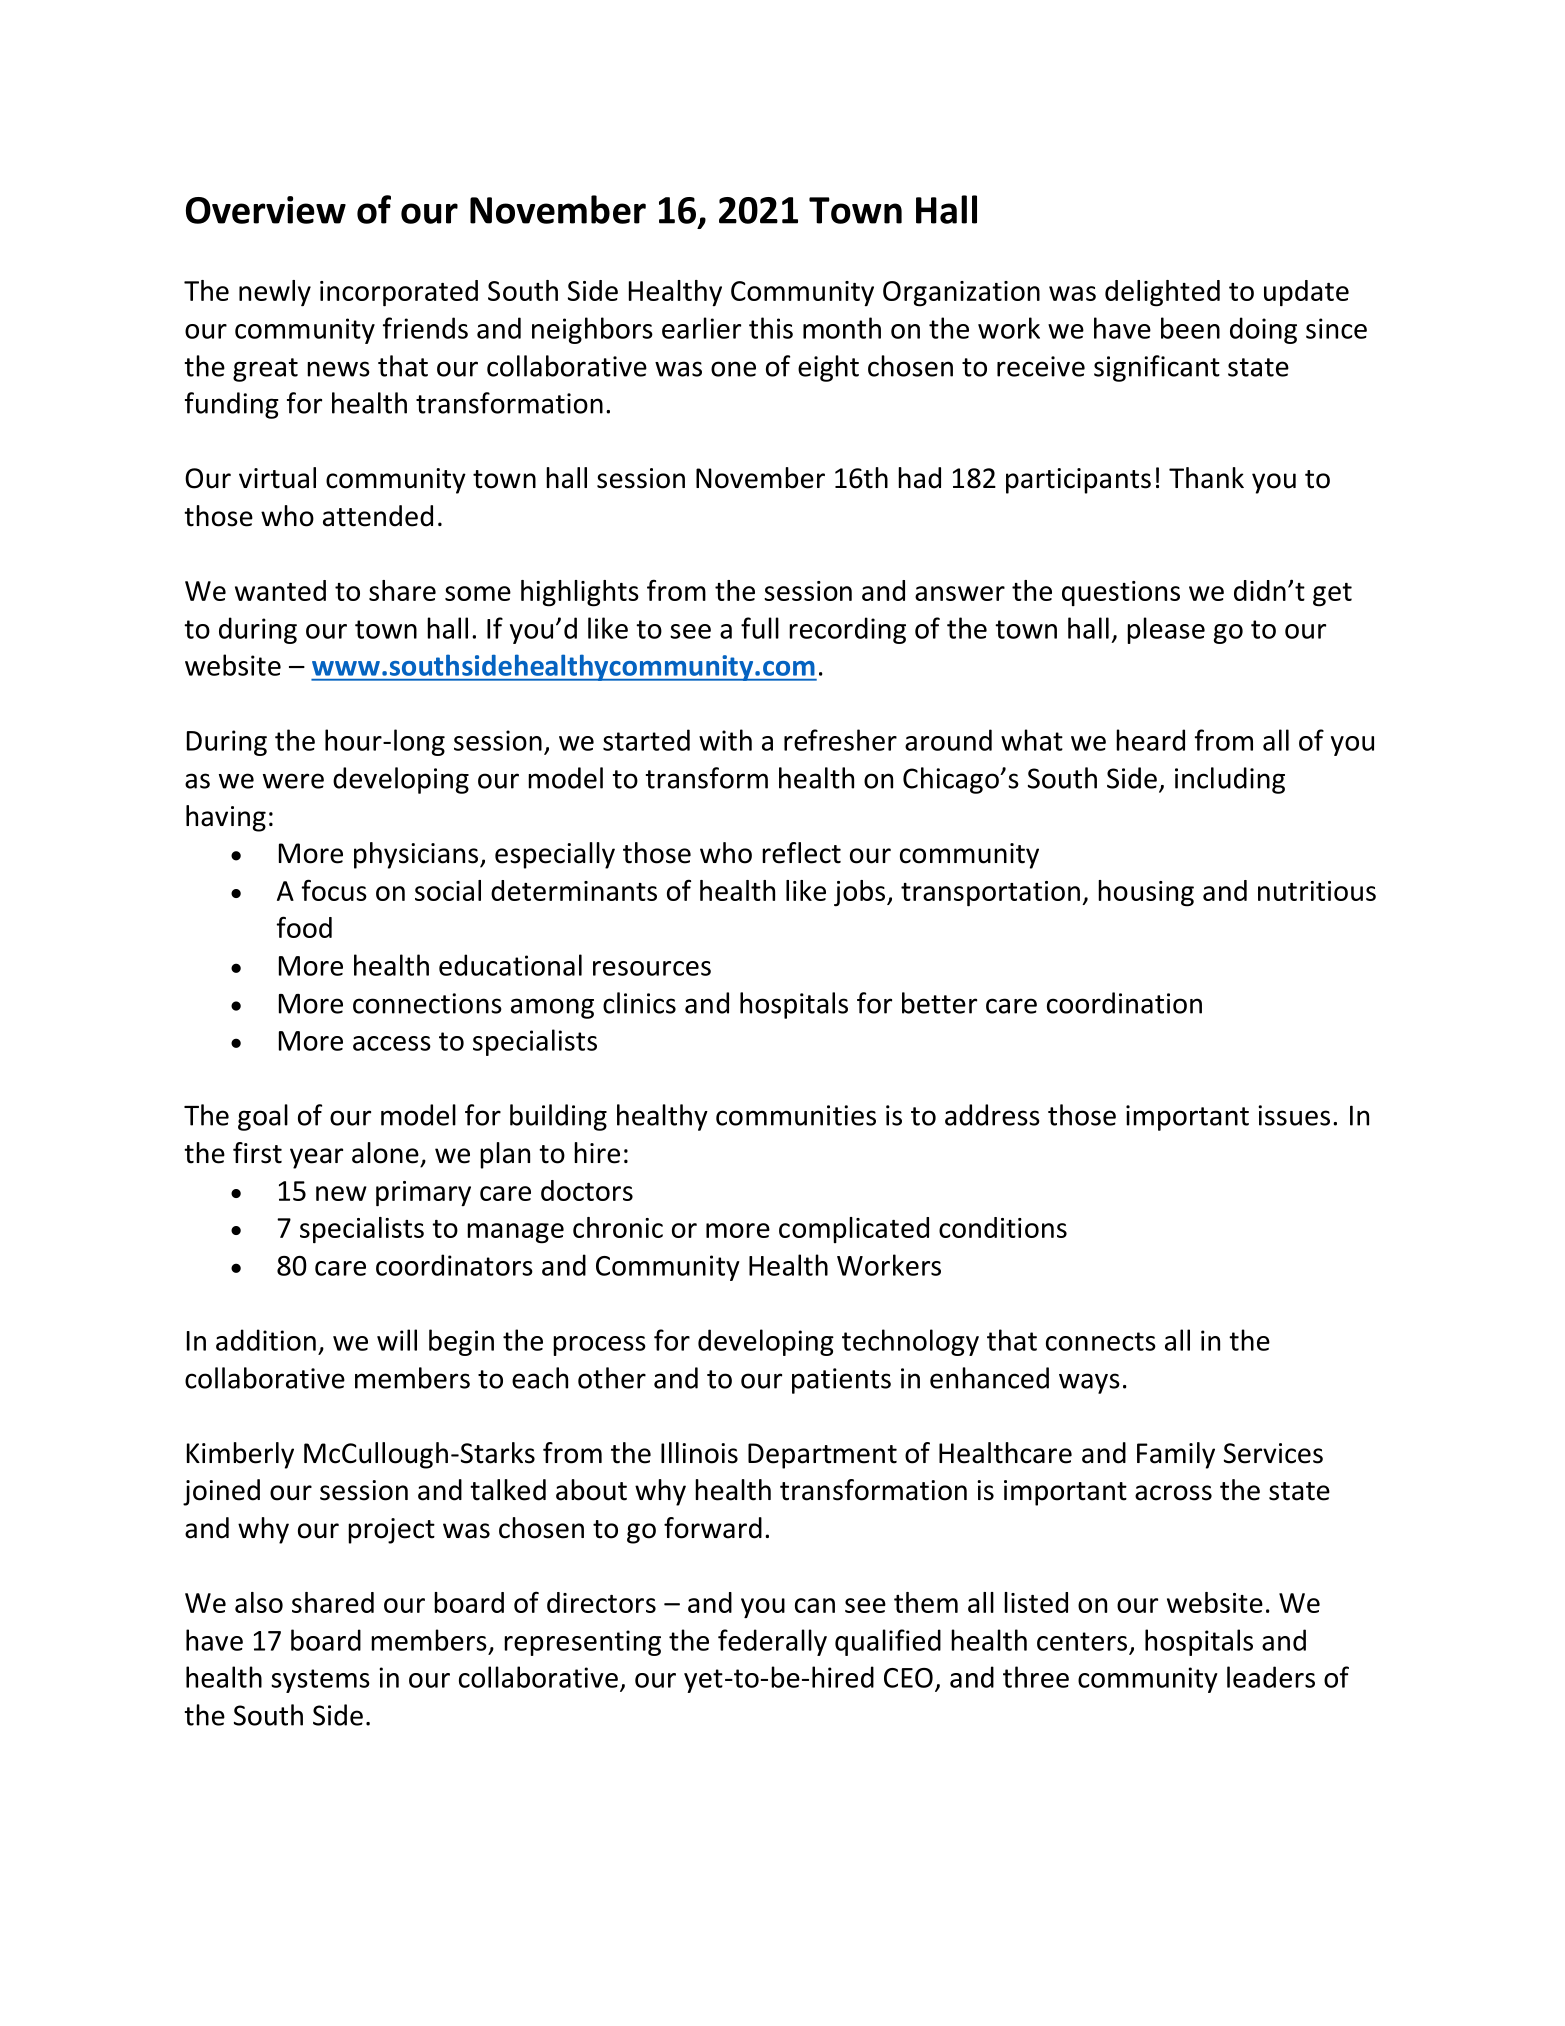 This document has width=1565, height=2026. I want to click on this, so click(771, 328).
